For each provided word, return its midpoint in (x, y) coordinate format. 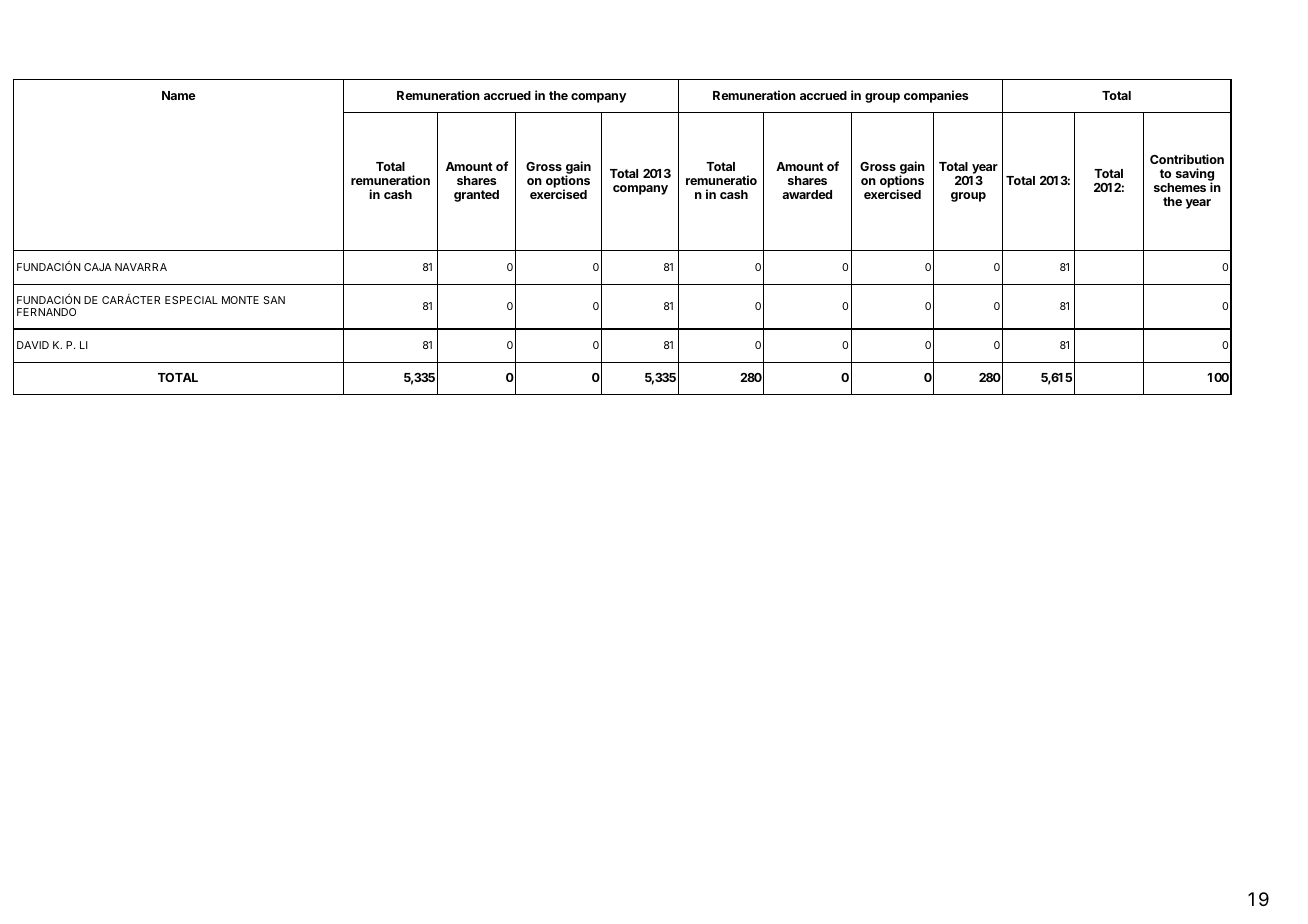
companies (936, 96)
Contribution (1187, 159)
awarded (807, 194)
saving (1195, 176)
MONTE (240, 300)
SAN (274, 300)
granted (476, 196)
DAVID (33, 345)
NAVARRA (141, 267)
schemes (1180, 187)
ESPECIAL (191, 300)
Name (179, 95)
